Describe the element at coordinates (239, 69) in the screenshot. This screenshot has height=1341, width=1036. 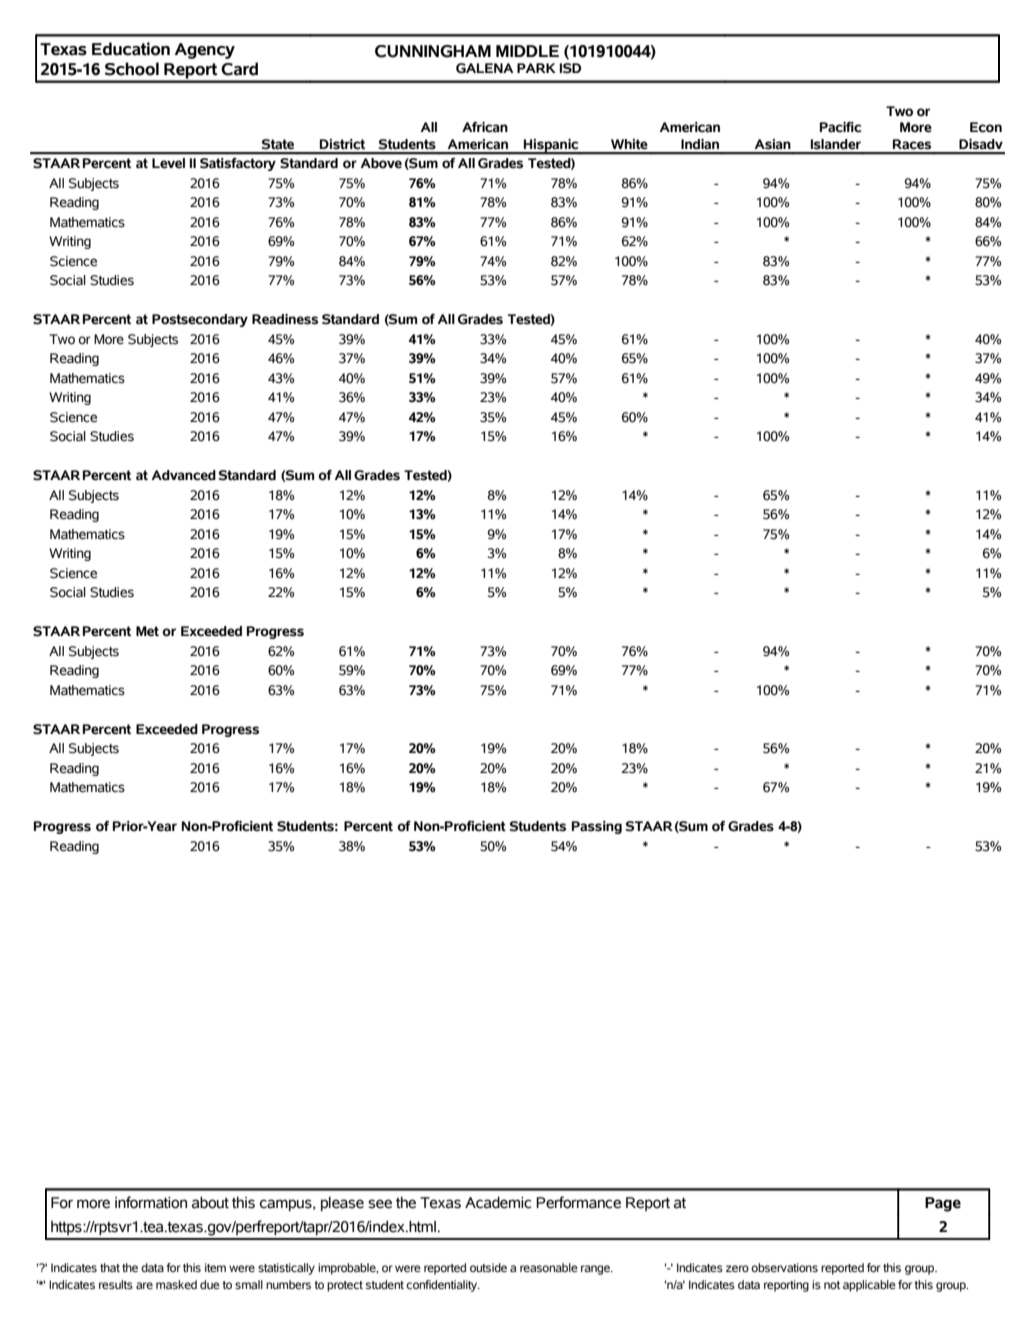
I see `Card` at that location.
